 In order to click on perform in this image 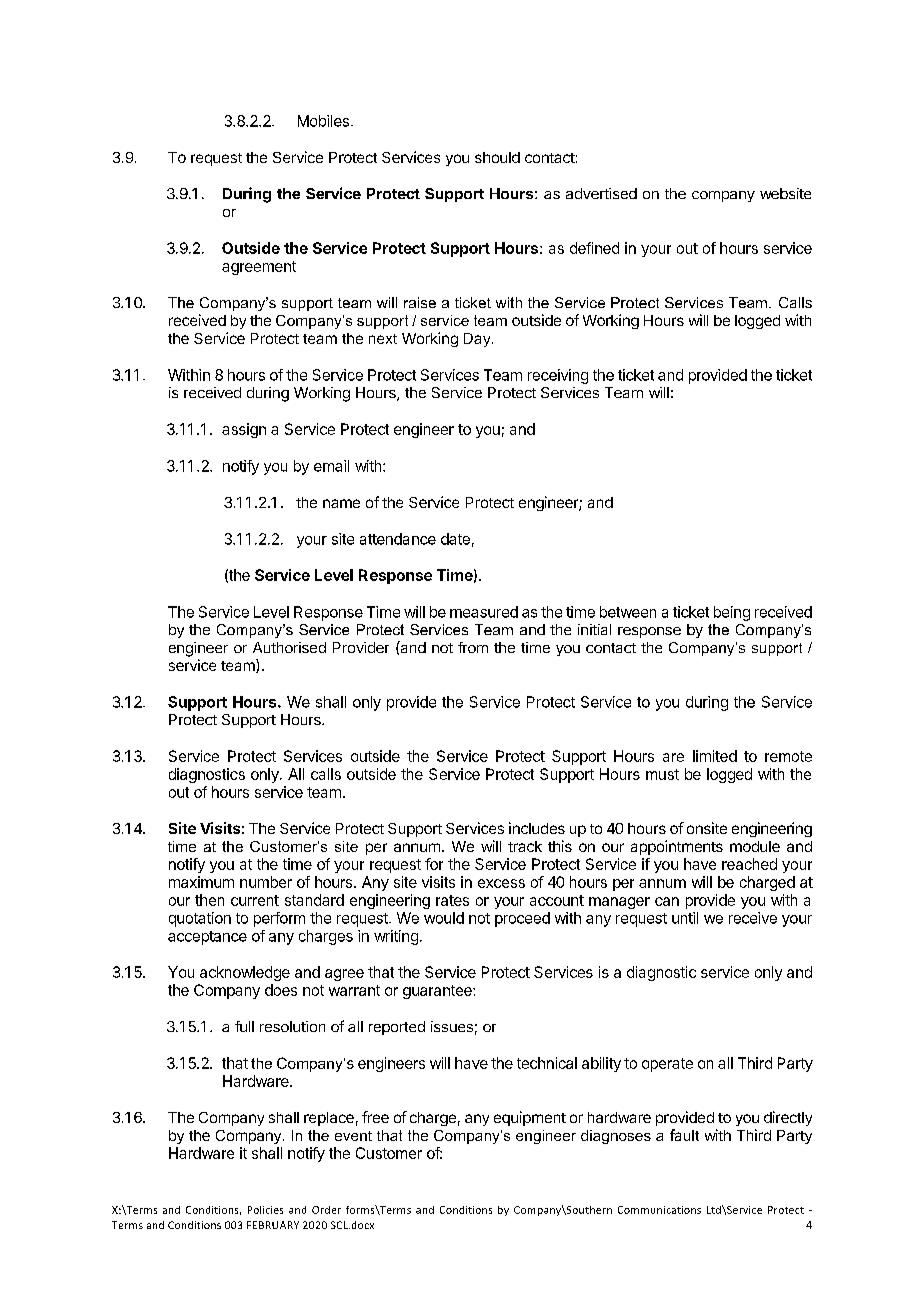, I will do `click(279, 919)`.
